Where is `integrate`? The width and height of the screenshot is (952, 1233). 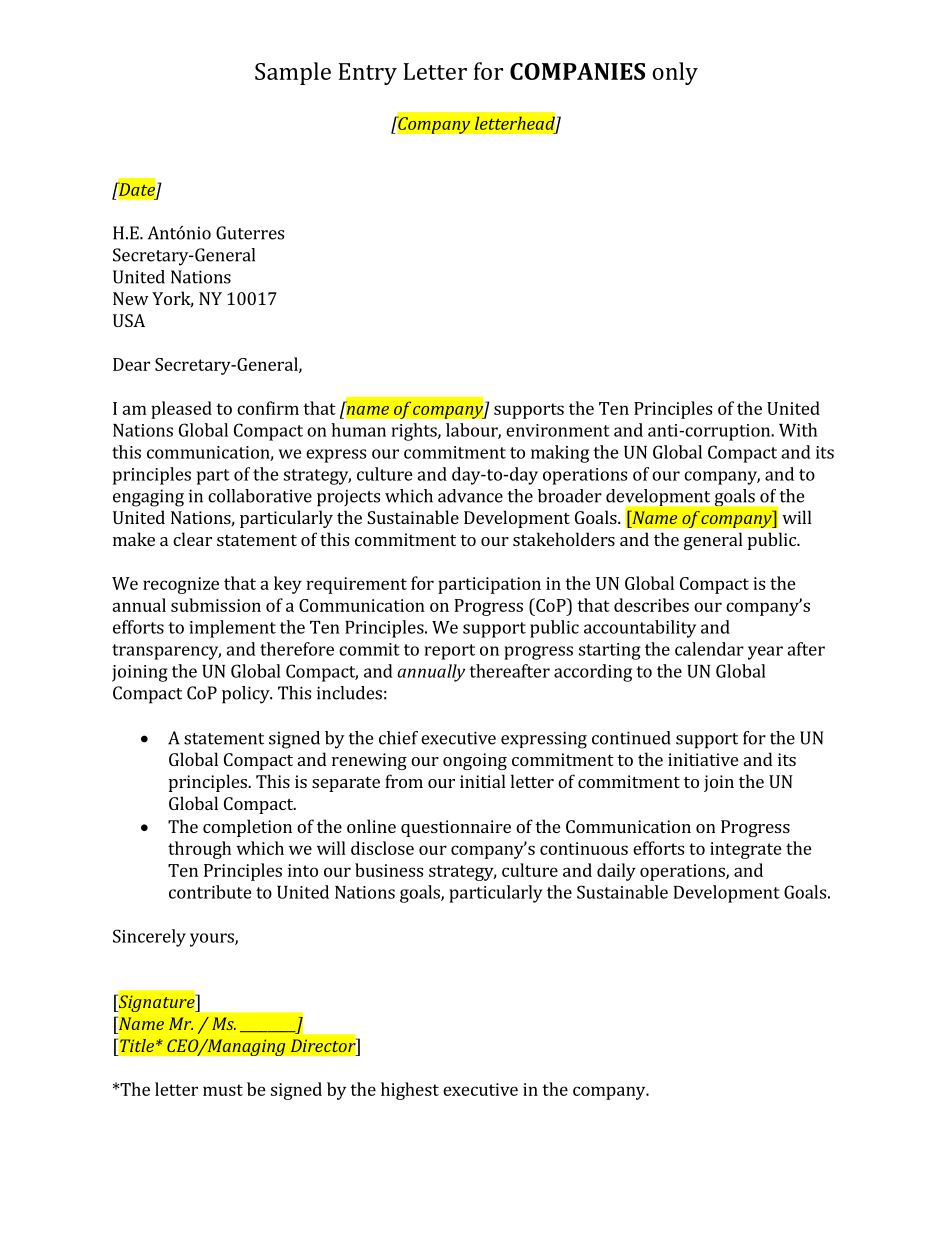 integrate is located at coordinates (746, 850).
